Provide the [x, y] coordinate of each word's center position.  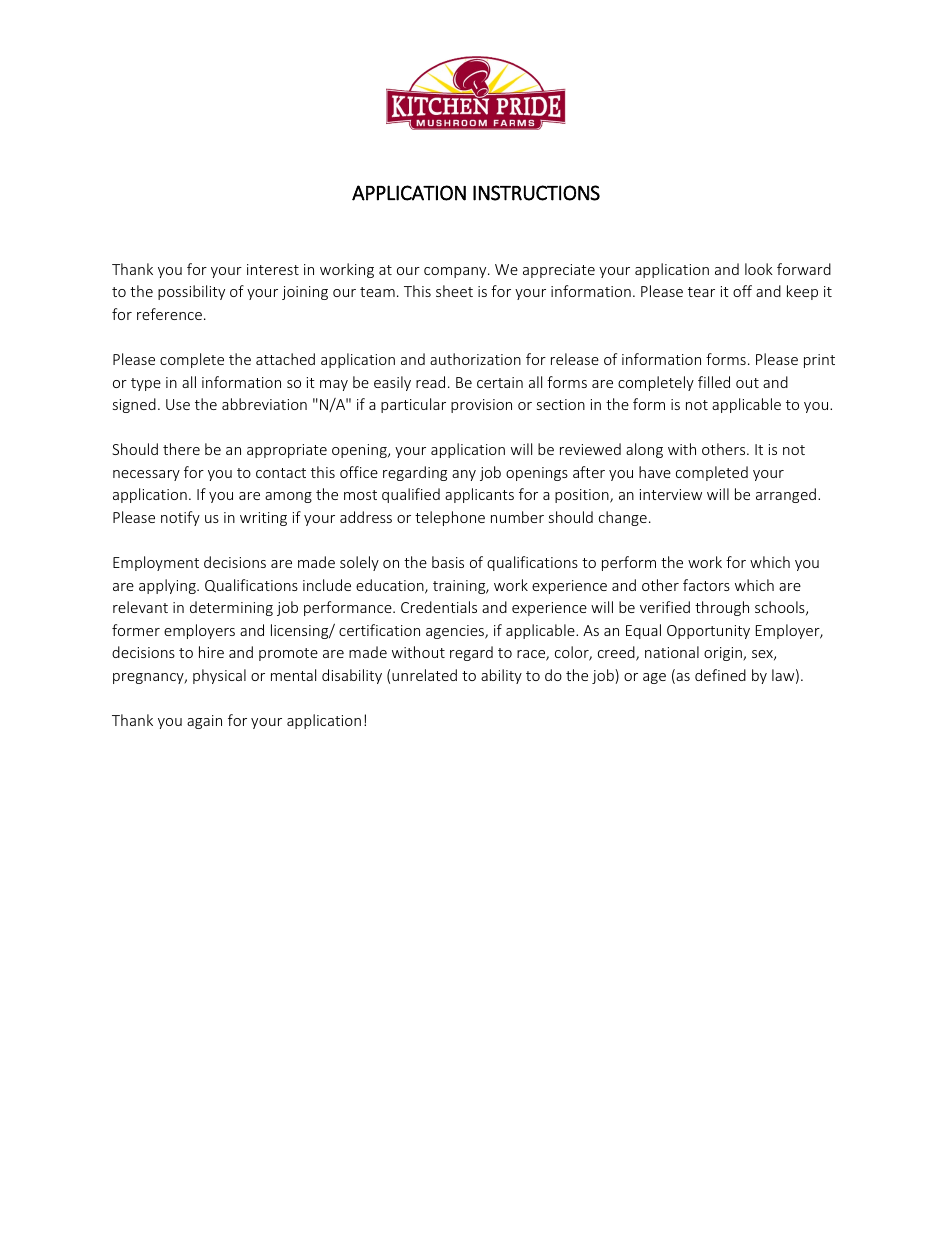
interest [273, 269]
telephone [450, 518]
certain [500, 382]
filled [714, 382]
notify [180, 518]
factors [706, 585]
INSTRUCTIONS [536, 193]
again [204, 722]
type [146, 384]
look [759, 269]
